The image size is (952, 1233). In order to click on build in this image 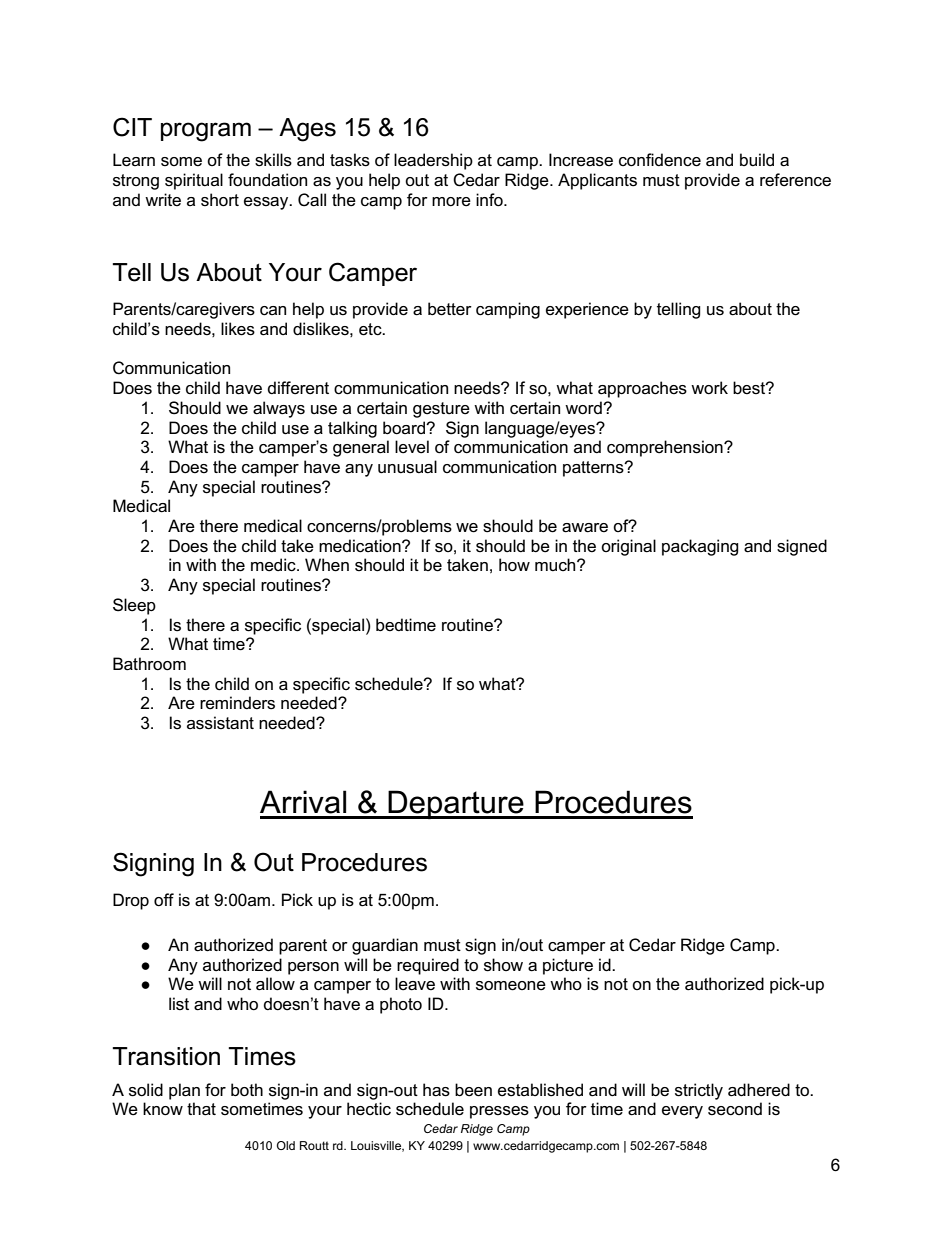, I will do `click(757, 159)`.
